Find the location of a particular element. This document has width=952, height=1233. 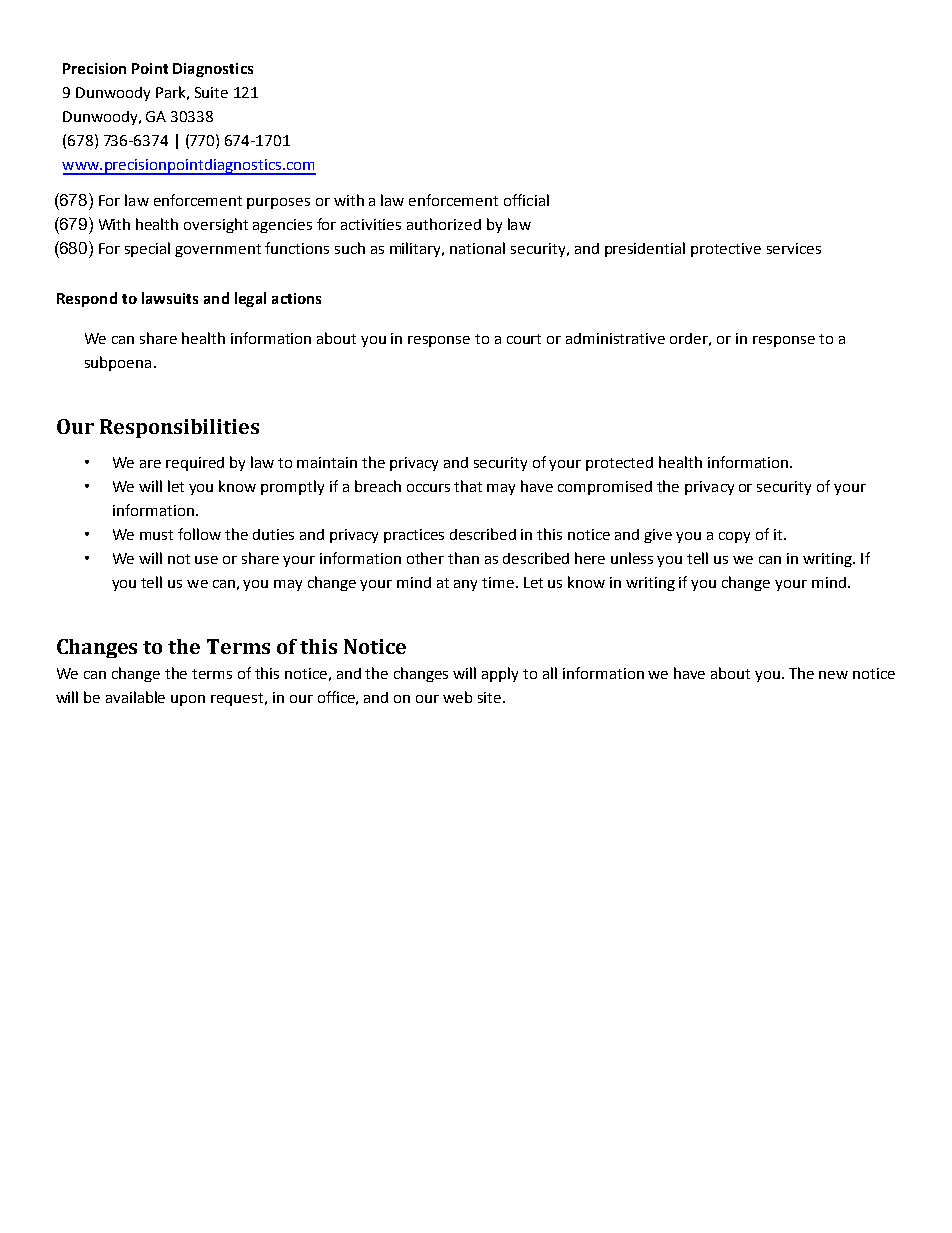

court is located at coordinates (524, 339).
